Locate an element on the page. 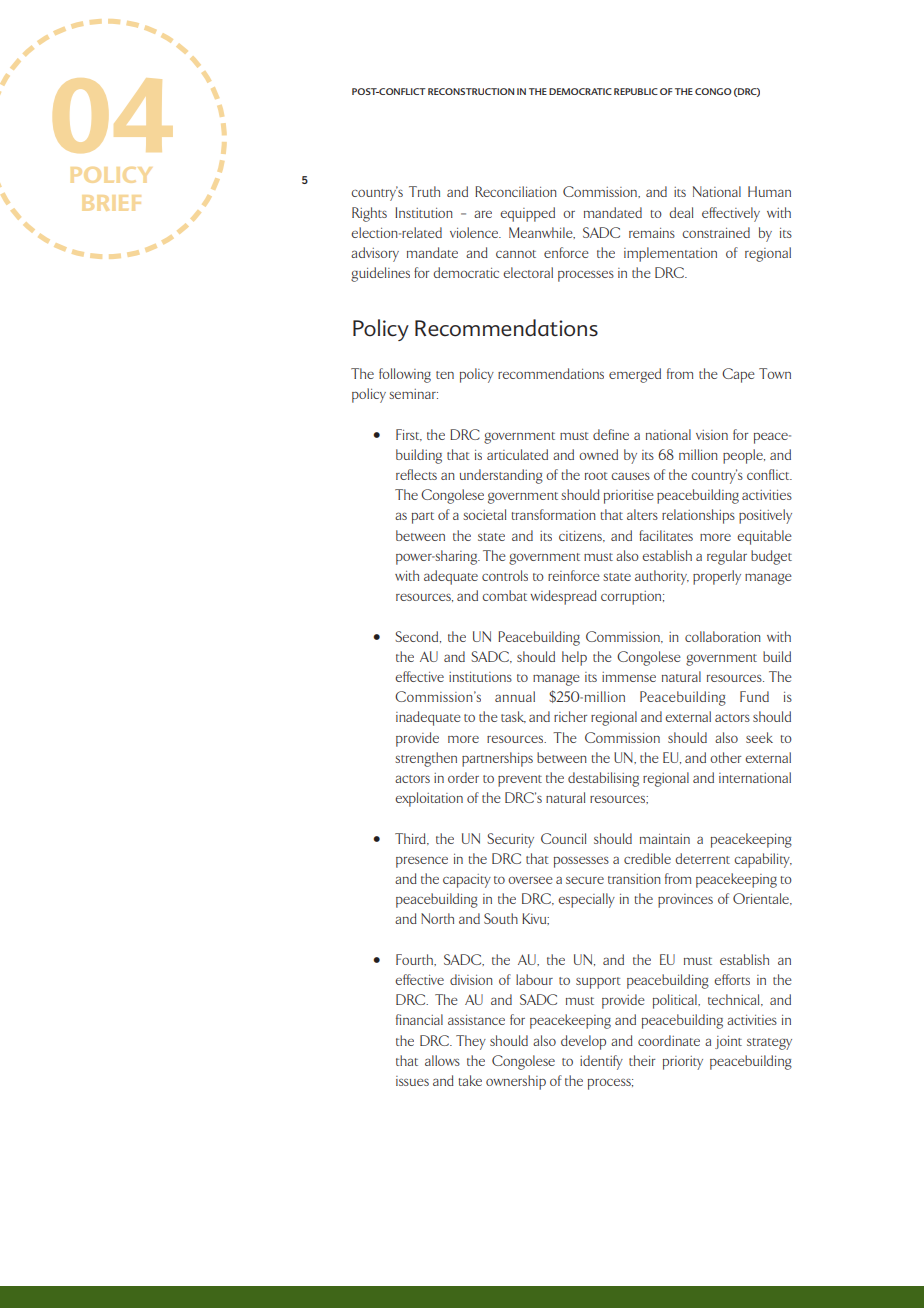  issues is located at coordinates (412, 1081).
